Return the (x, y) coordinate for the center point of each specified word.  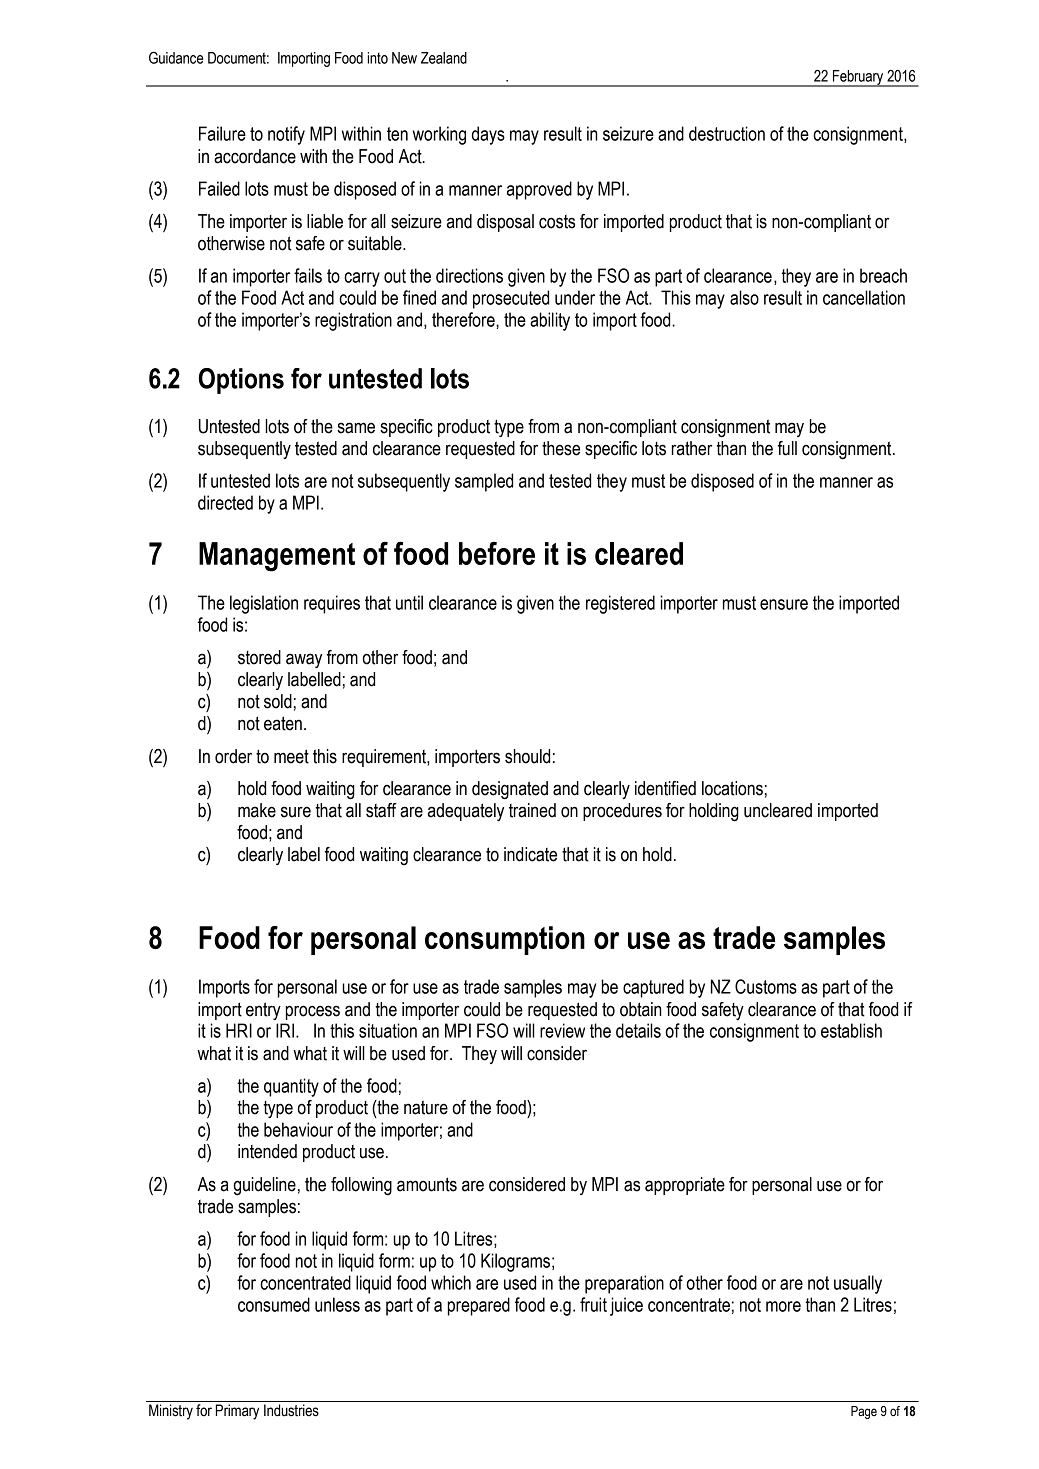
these (561, 448)
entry (263, 1011)
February (858, 78)
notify (286, 135)
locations (732, 788)
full (787, 448)
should (527, 756)
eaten (283, 723)
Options (241, 381)
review (562, 1030)
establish (851, 1030)
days (488, 135)
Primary (237, 1412)
